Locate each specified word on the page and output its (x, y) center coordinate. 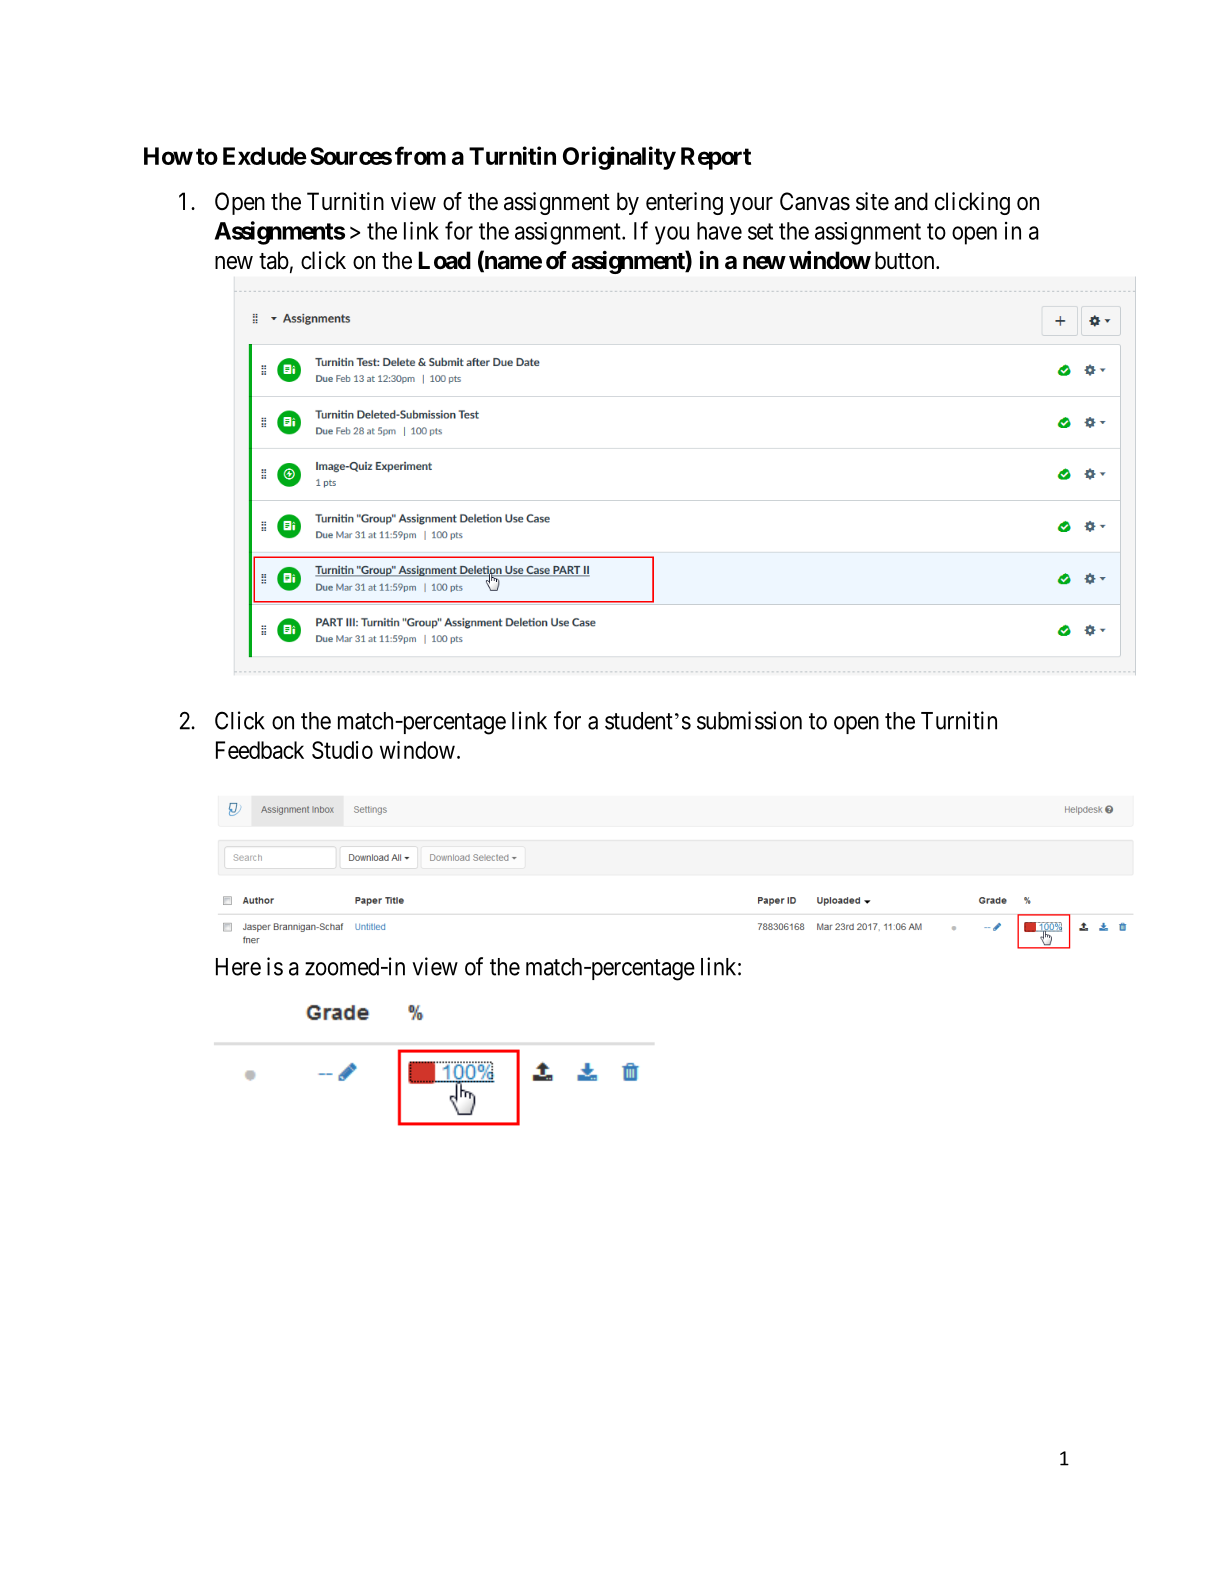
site (872, 201)
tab (274, 260)
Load (445, 260)
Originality (619, 158)
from (420, 155)
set (760, 231)
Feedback (260, 750)
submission (749, 720)
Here (238, 967)
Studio (342, 750)
